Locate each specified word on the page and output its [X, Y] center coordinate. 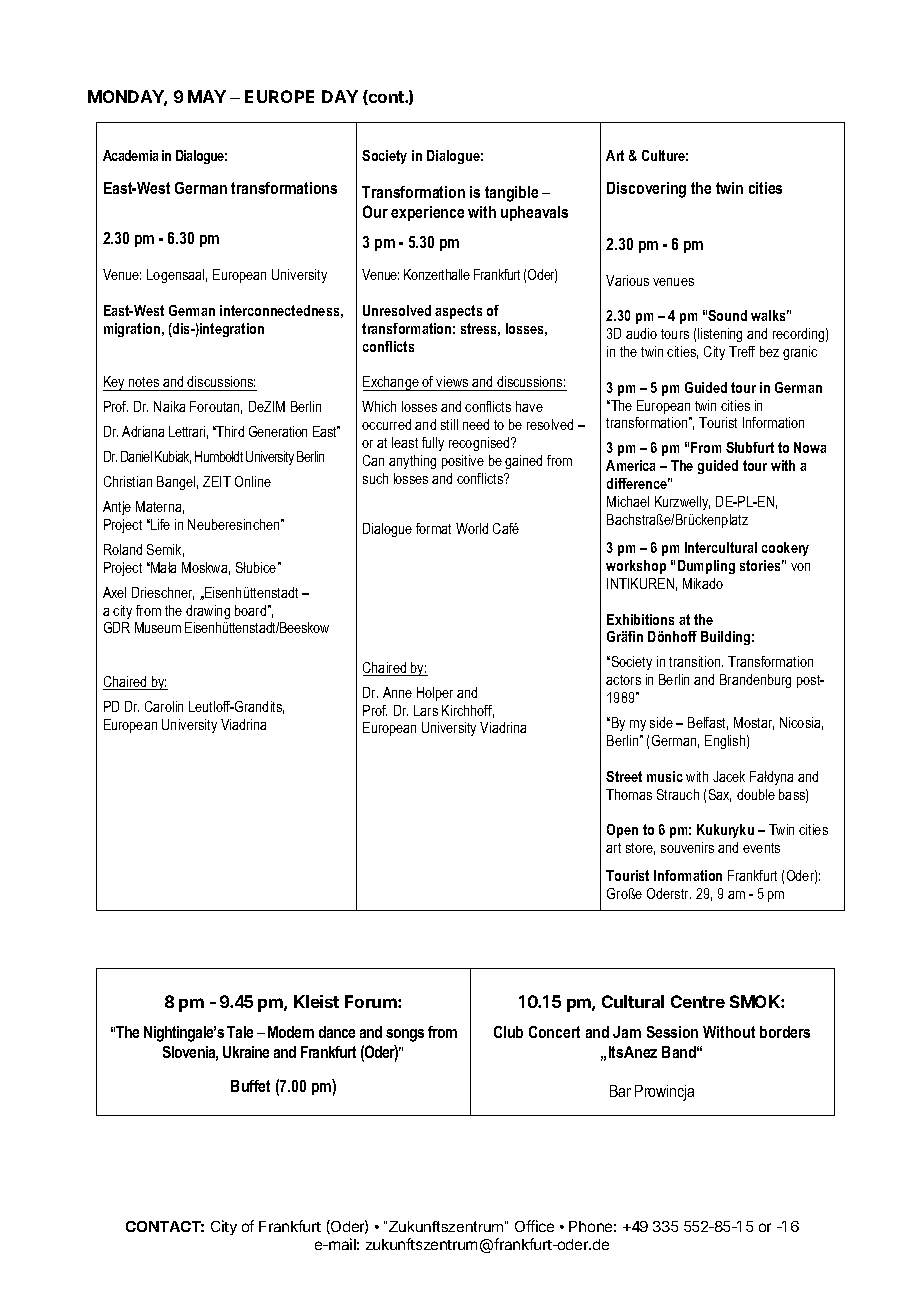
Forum [372, 1001]
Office [534, 1226]
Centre [698, 1001]
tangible [511, 194]
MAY [207, 96]
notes [144, 384]
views [453, 383]
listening [720, 335]
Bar [620, 1091]
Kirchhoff [468, 711]
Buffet [250, 1086]
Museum [158, 627]
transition [696, 661]
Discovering [646, 190]
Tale [240, 1032]
